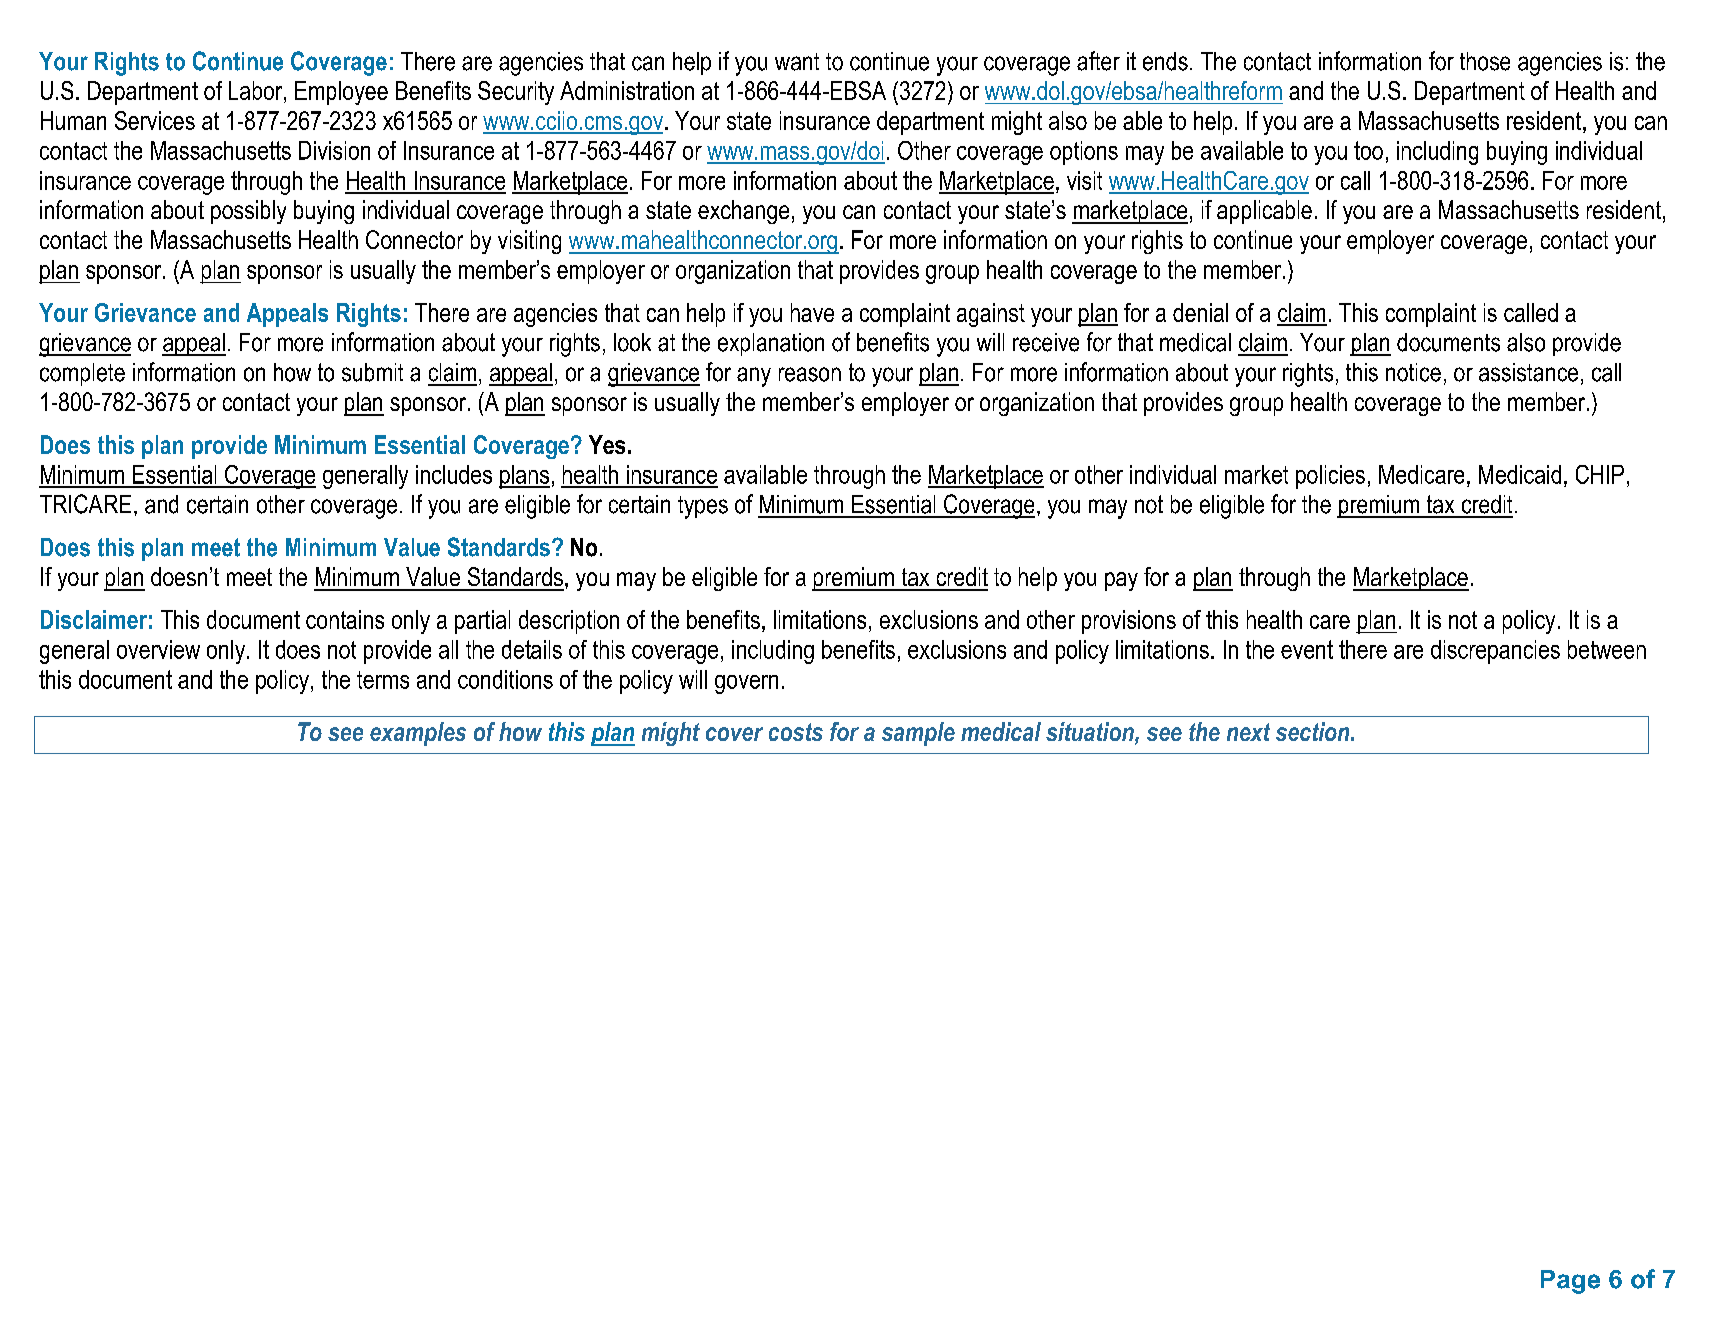 The height and width of the image is (1325, 1715). Describe the element at coordinates (797, 62) in the image. I see `want` at that location.
